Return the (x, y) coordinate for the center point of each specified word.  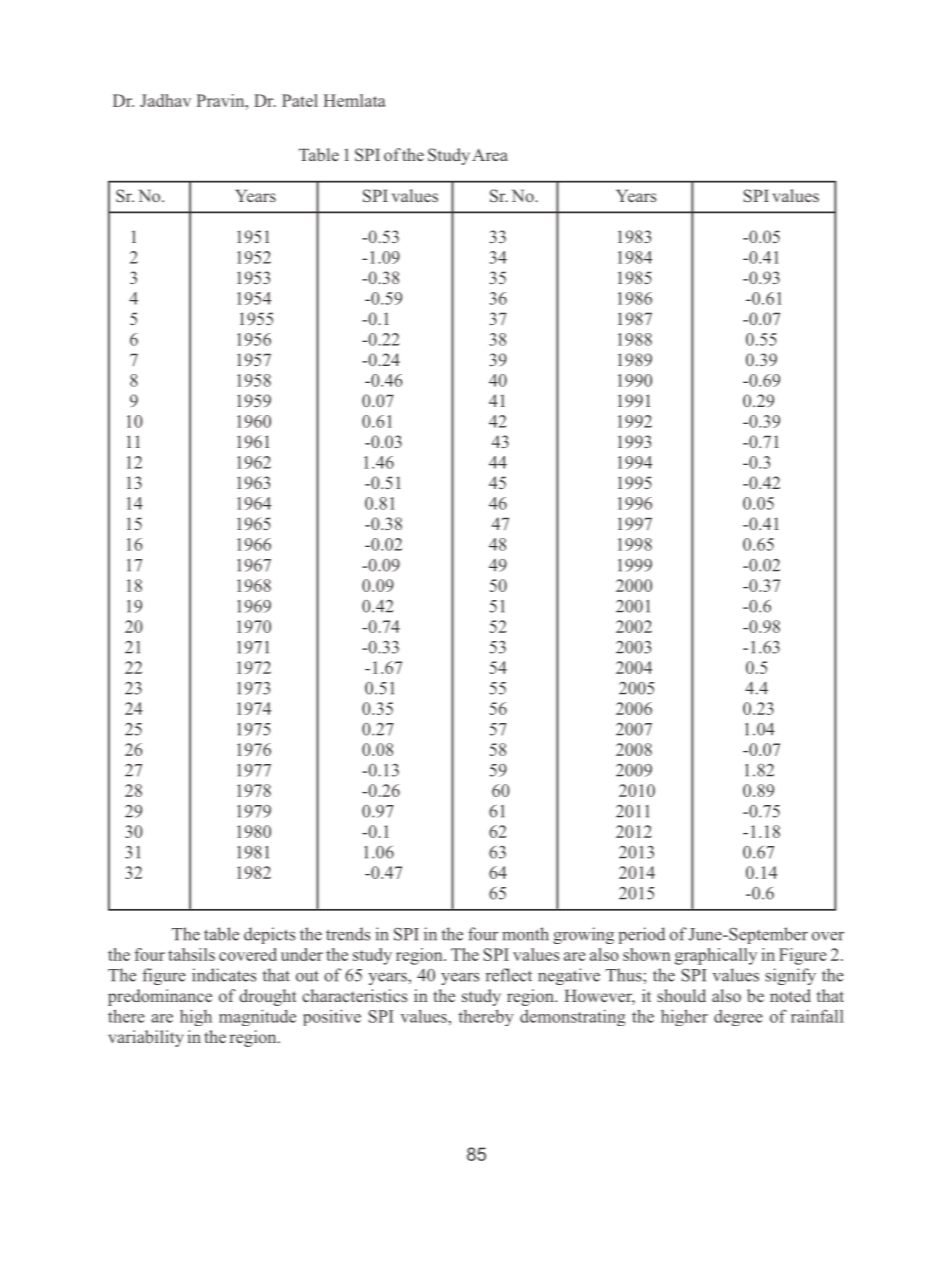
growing (583, 935)
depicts (269, 935)
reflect (509, 975)
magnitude (257, 1017)
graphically (716, 956)
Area (490, 154)
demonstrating (572, 1018)
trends (348, 934)
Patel (300, 100)
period (641, 935)
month (525, 934)
